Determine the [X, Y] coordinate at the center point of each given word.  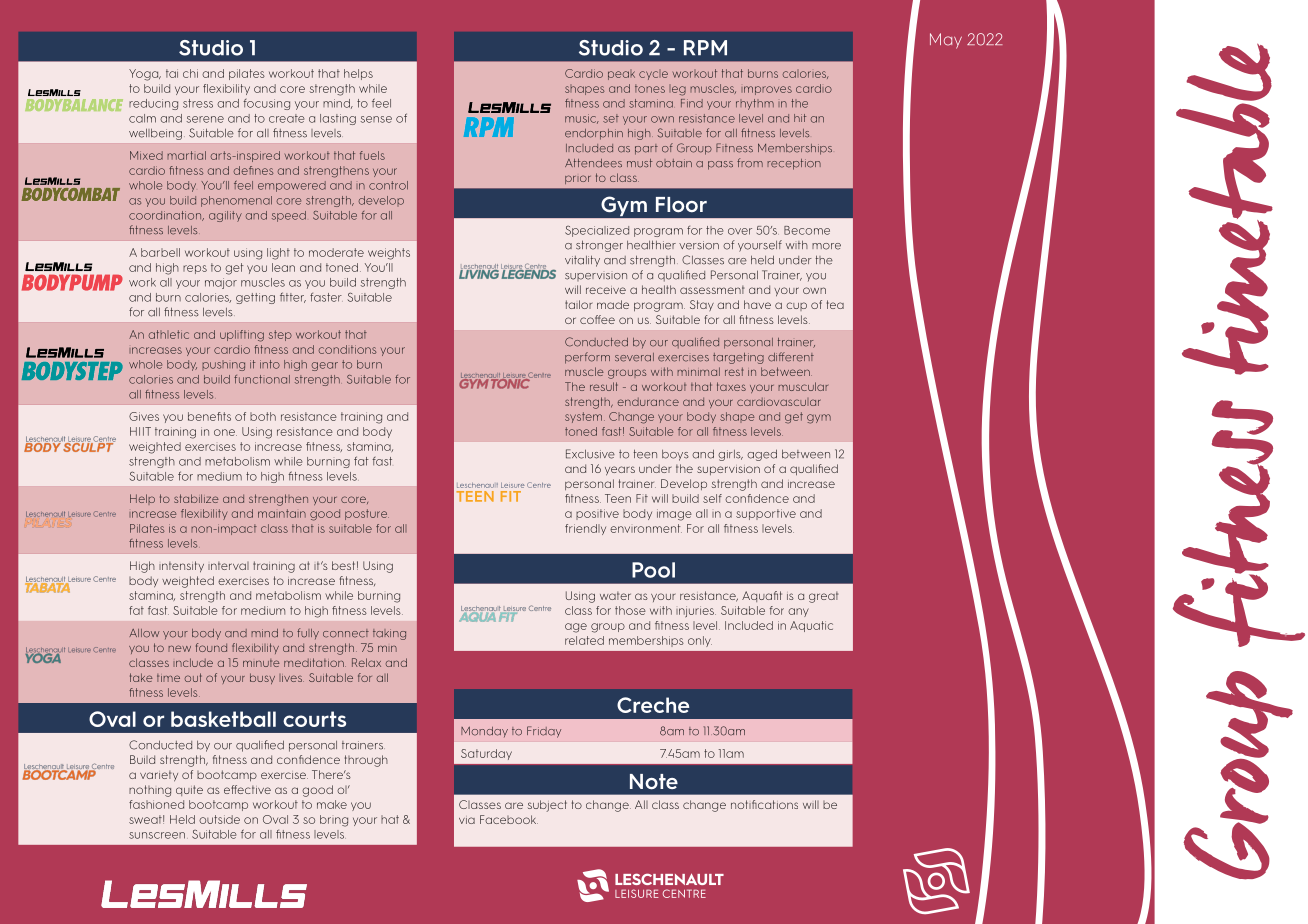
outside [219, 819]
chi [190, 73]
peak [621, 75]
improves [766, 90]
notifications [764, 804]
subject [547, 806]
